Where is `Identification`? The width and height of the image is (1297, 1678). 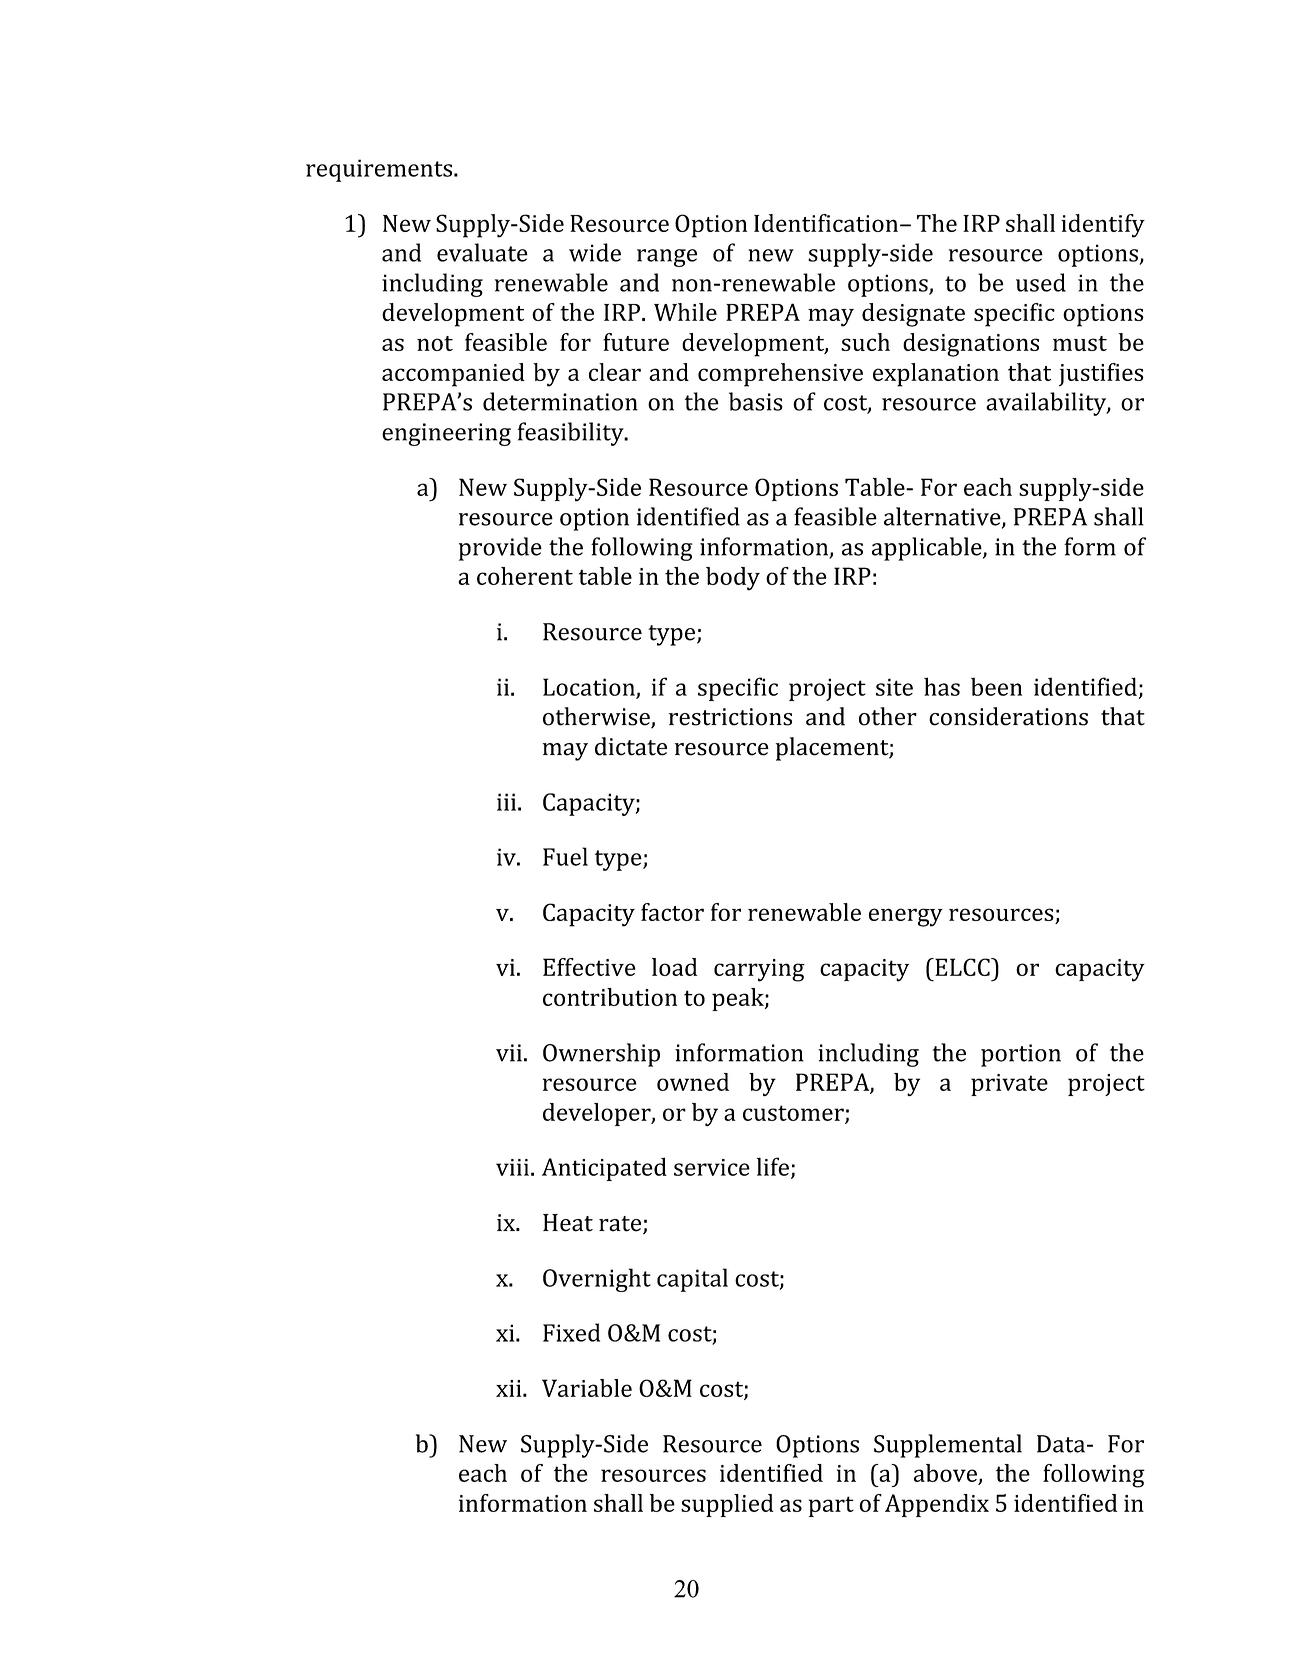
Identification is located at coordinates (827, 223).
